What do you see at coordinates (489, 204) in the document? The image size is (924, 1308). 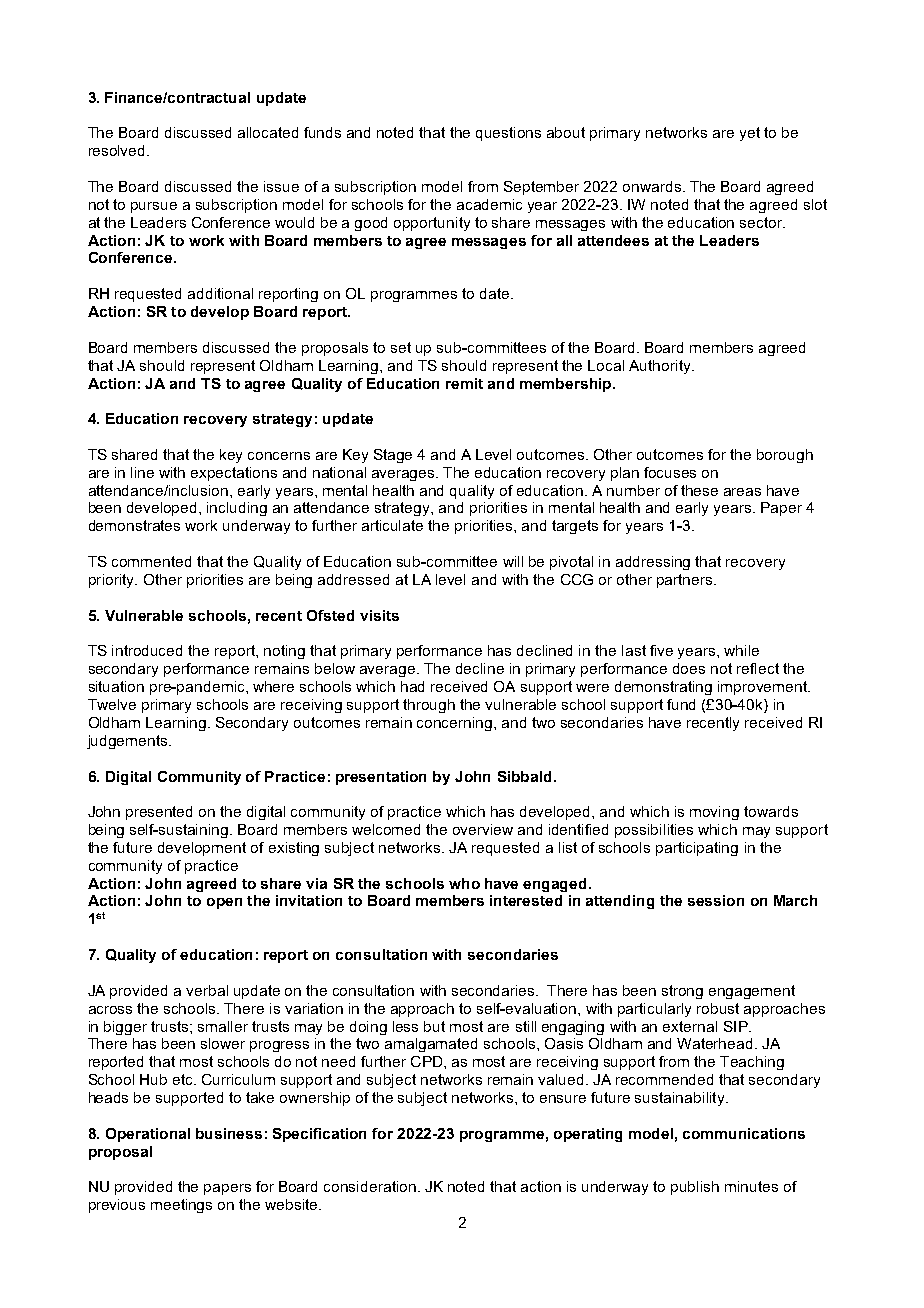 I see `academic` at bounding box center [489, 204].
